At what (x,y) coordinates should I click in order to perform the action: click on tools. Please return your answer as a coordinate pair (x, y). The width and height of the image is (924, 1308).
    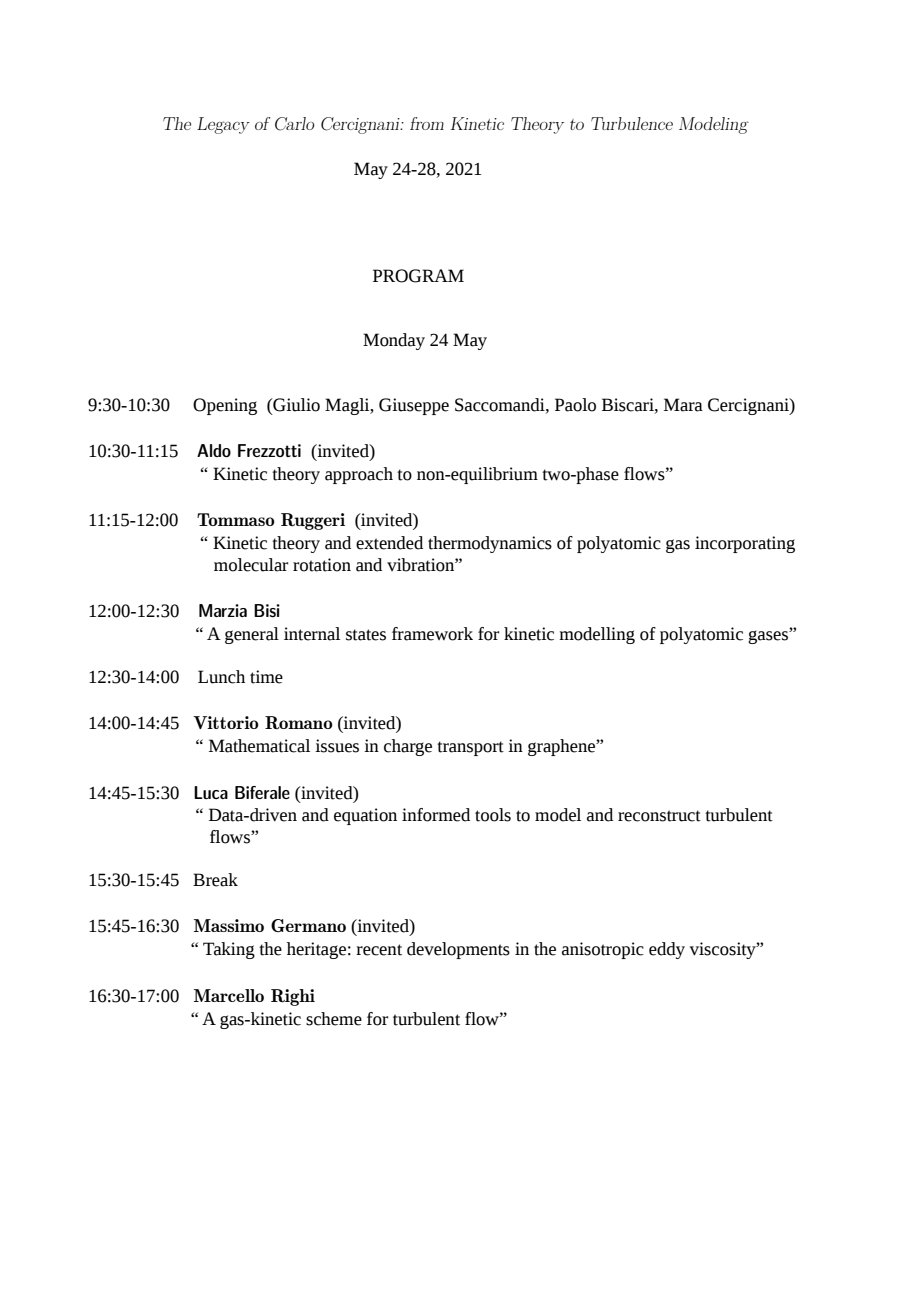
    Looking at the image, I should click on (493, 815).
